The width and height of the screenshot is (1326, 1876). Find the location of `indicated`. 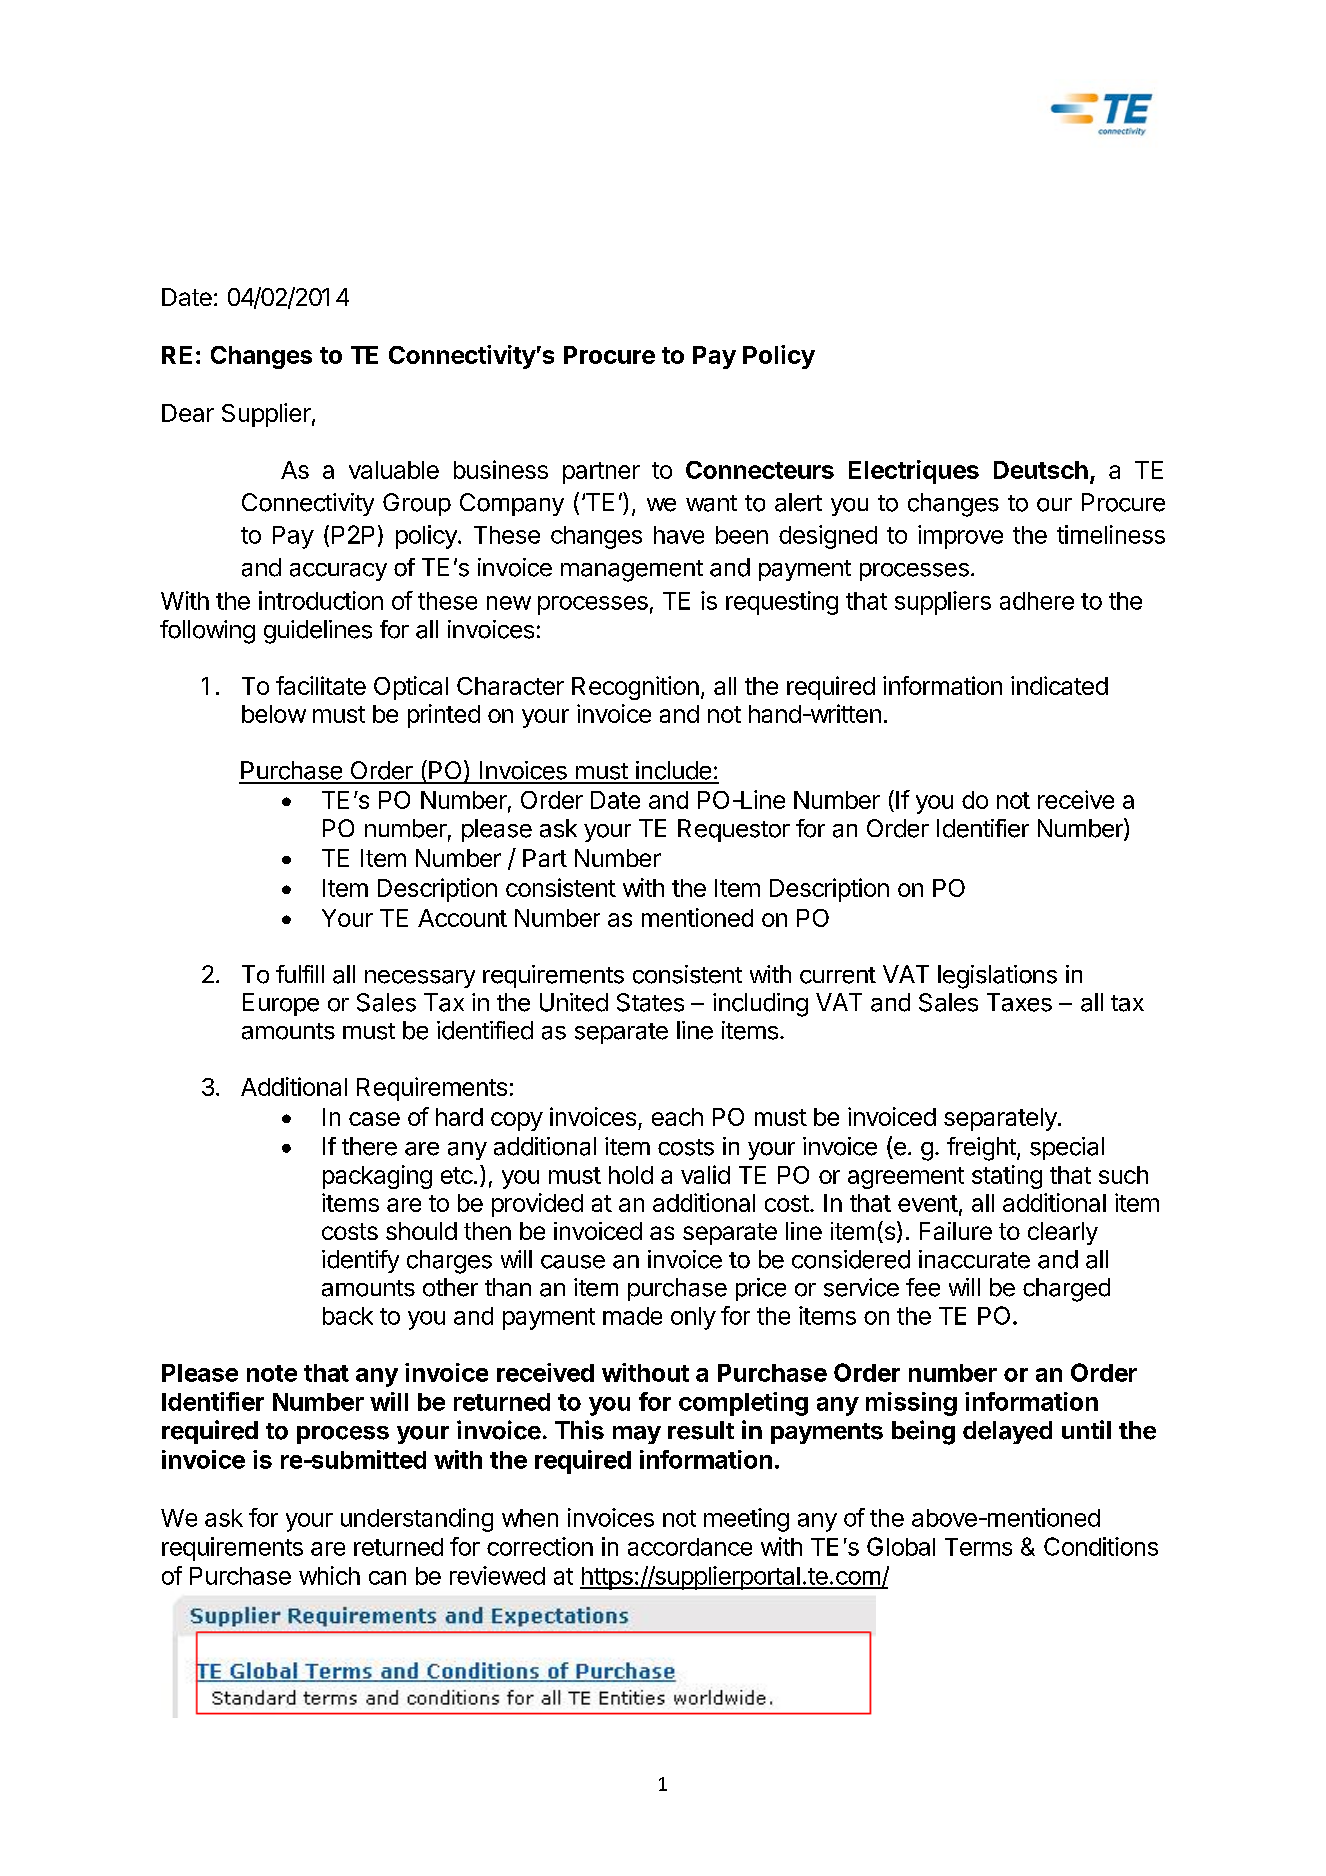

indicated is located at coordinates (1059, 685).
